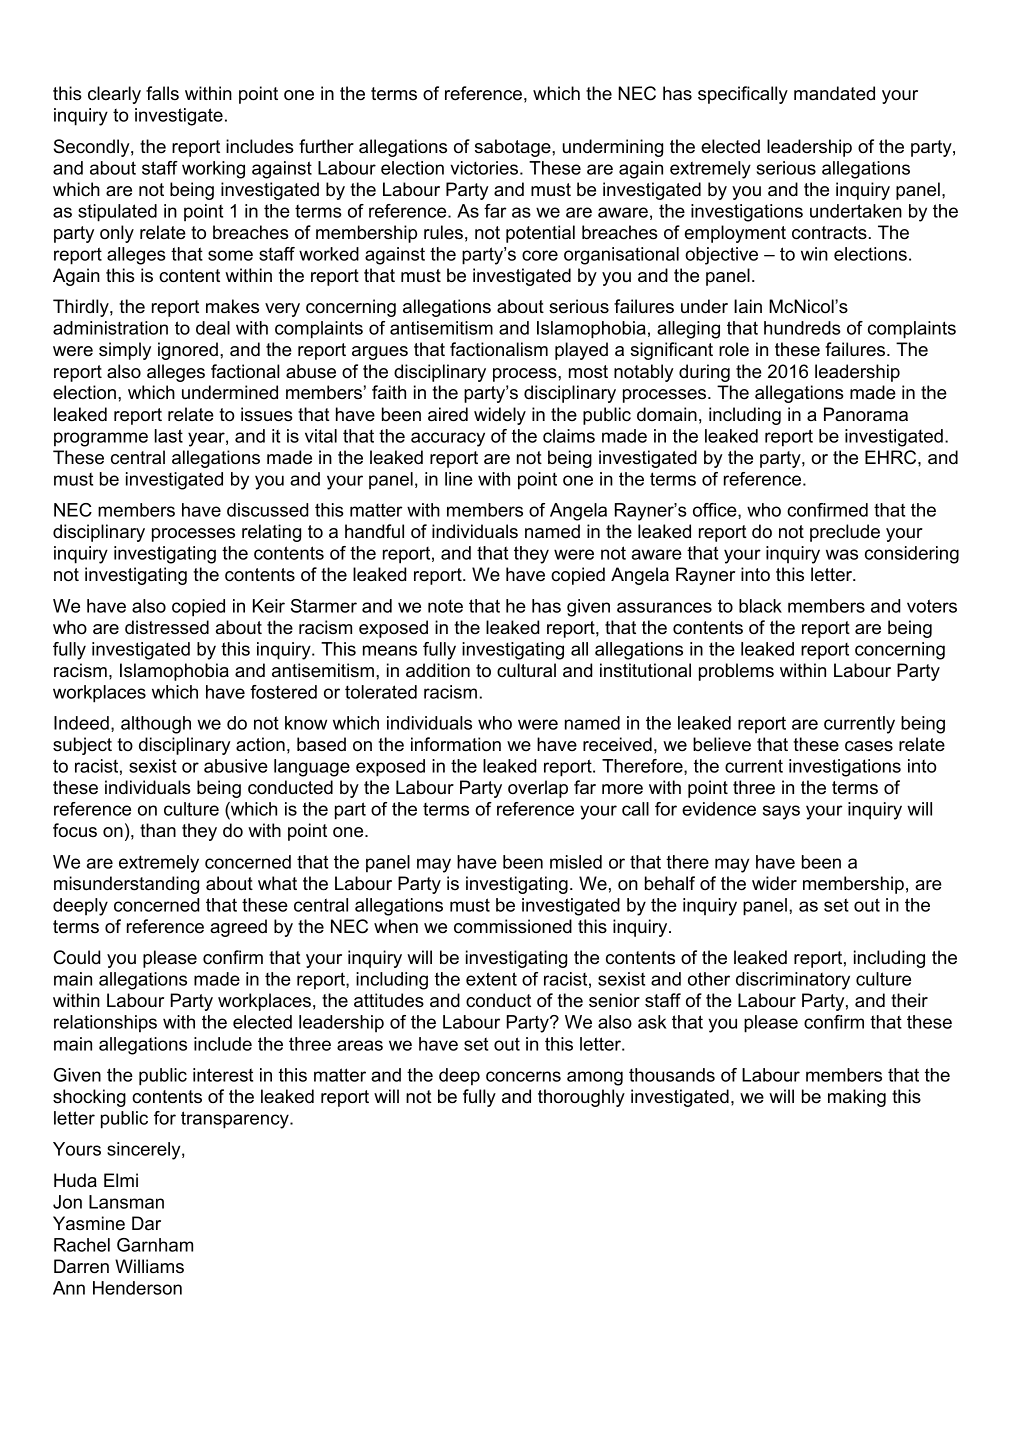  I want to click on relationships, so click(105, 1024).
